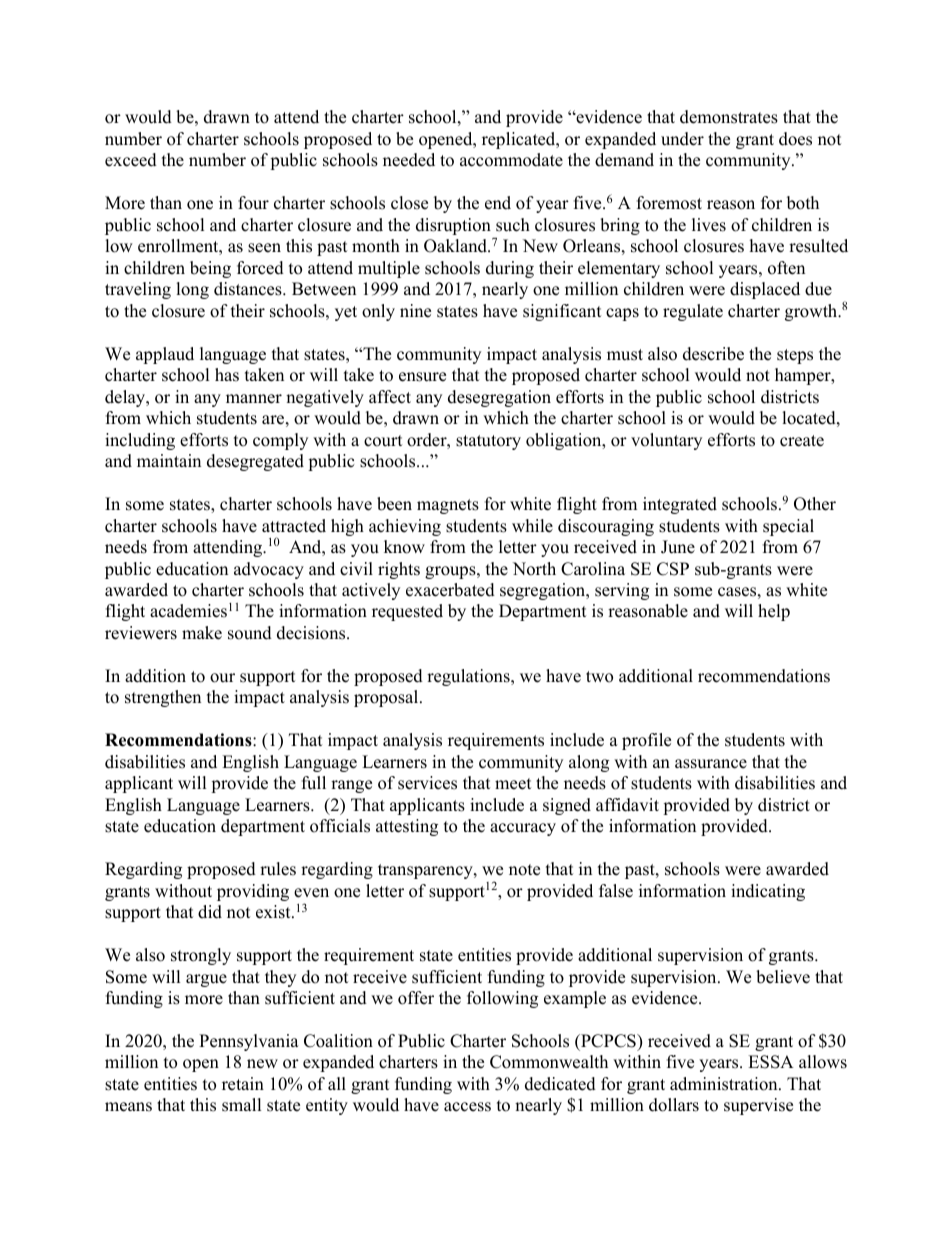 Image resolution: width=952 pixels, height=1233 pixels. What do you see at coordinates (713, 354) in the page?
I see `describe` at bounding box center [713, 354].
